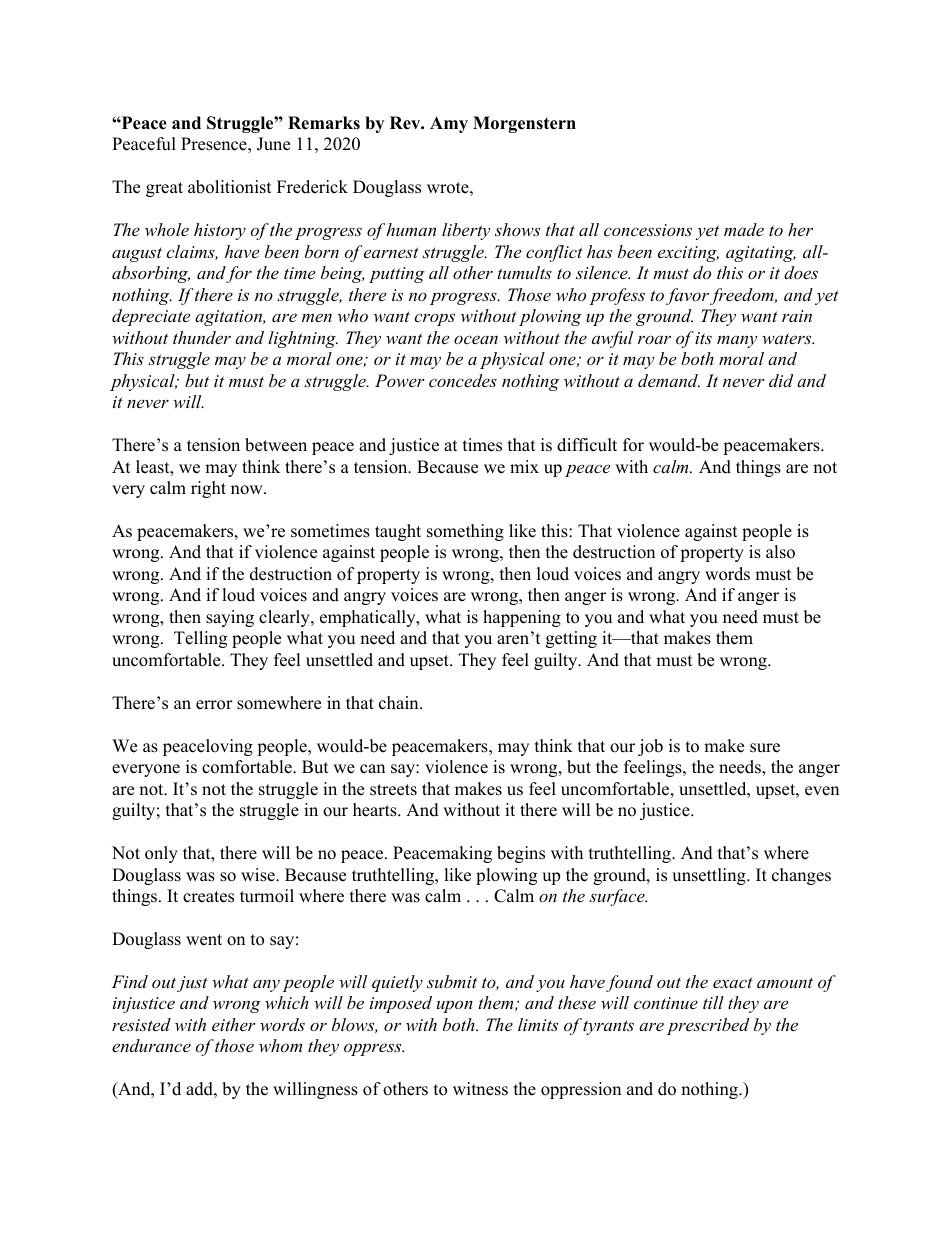 This screenshot has height=1233, width=952. Describe the element at coordinates (234, 1024) in the screenshot. I see `either` at that location.
